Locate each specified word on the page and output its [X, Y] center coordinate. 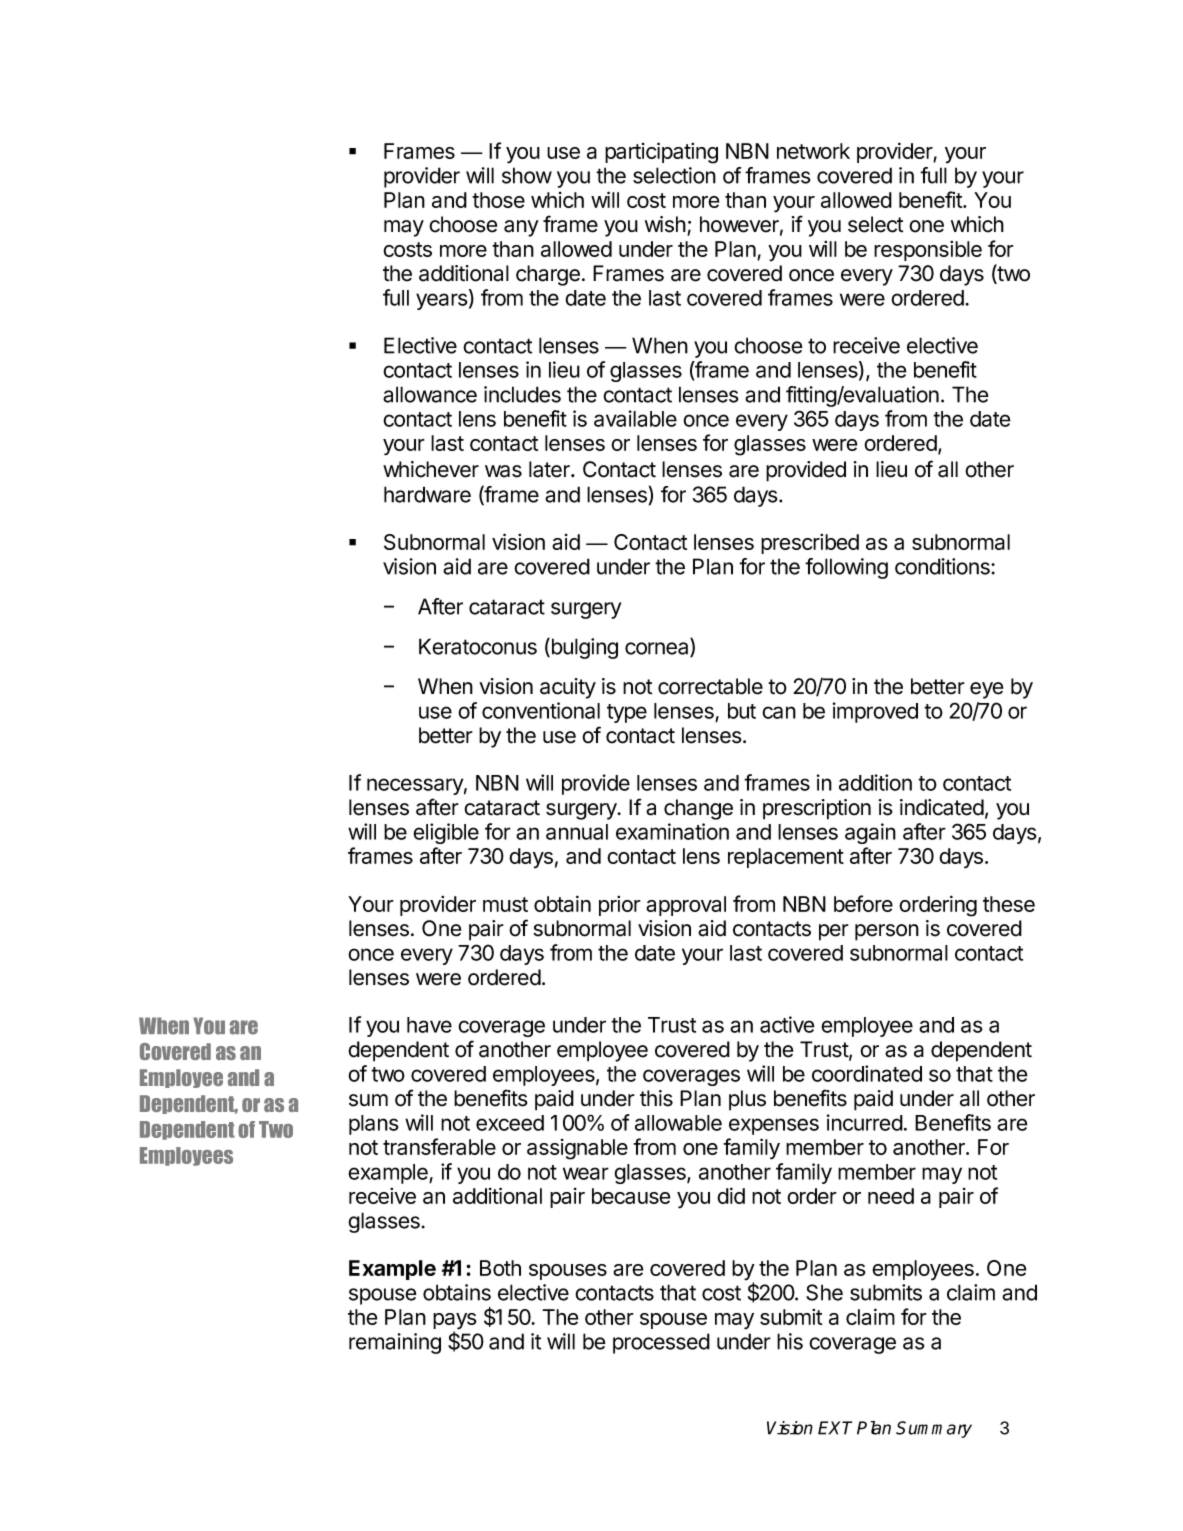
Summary [934, 1429]
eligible [446, 833]
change [698, 809]
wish [665, 224]
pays [455, 1322]
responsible [928, 251]
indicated [942, 807]
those [498, 200]
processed [661, 1343]
